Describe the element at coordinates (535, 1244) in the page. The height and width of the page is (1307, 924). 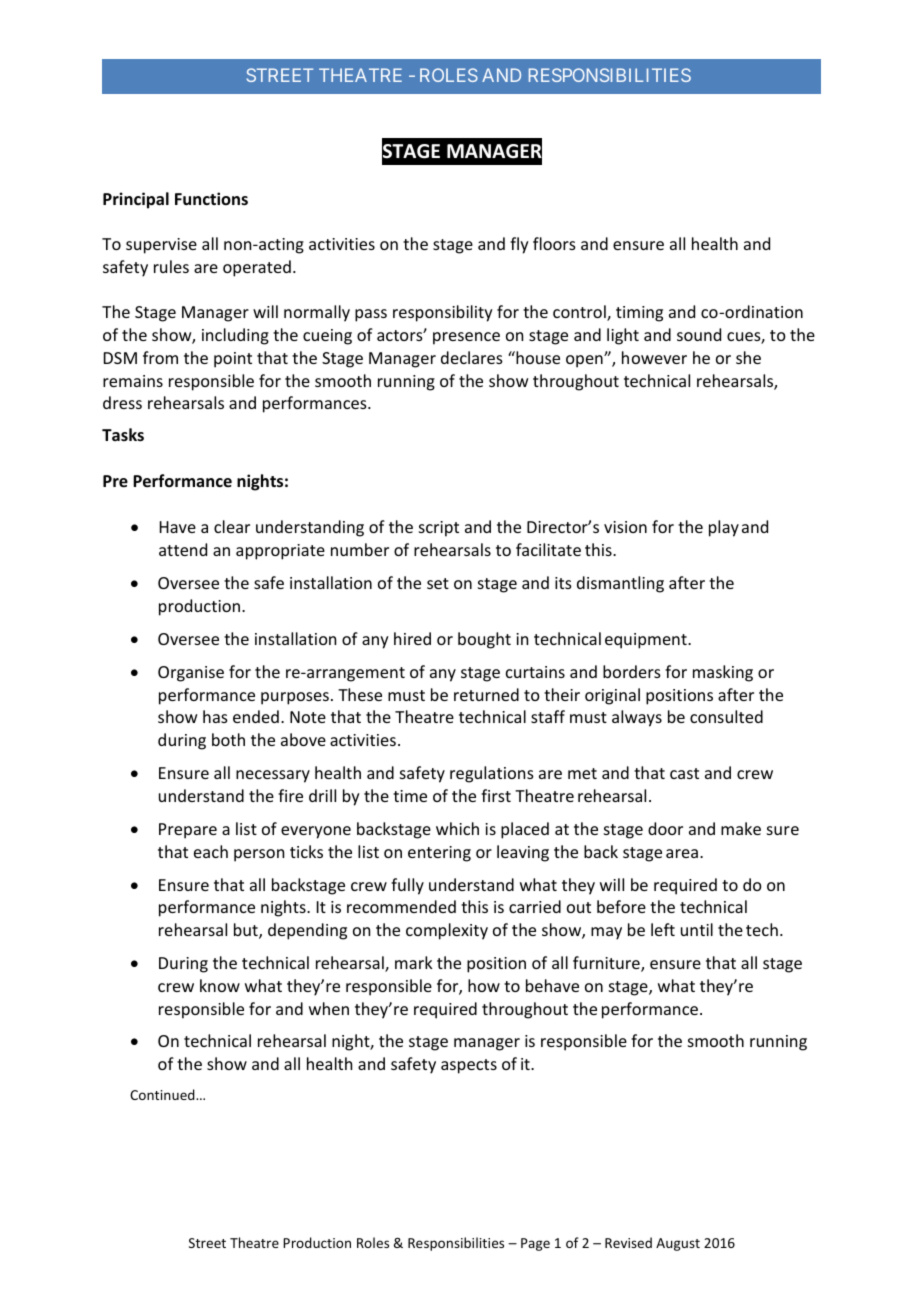
I see `Page` at that location.
